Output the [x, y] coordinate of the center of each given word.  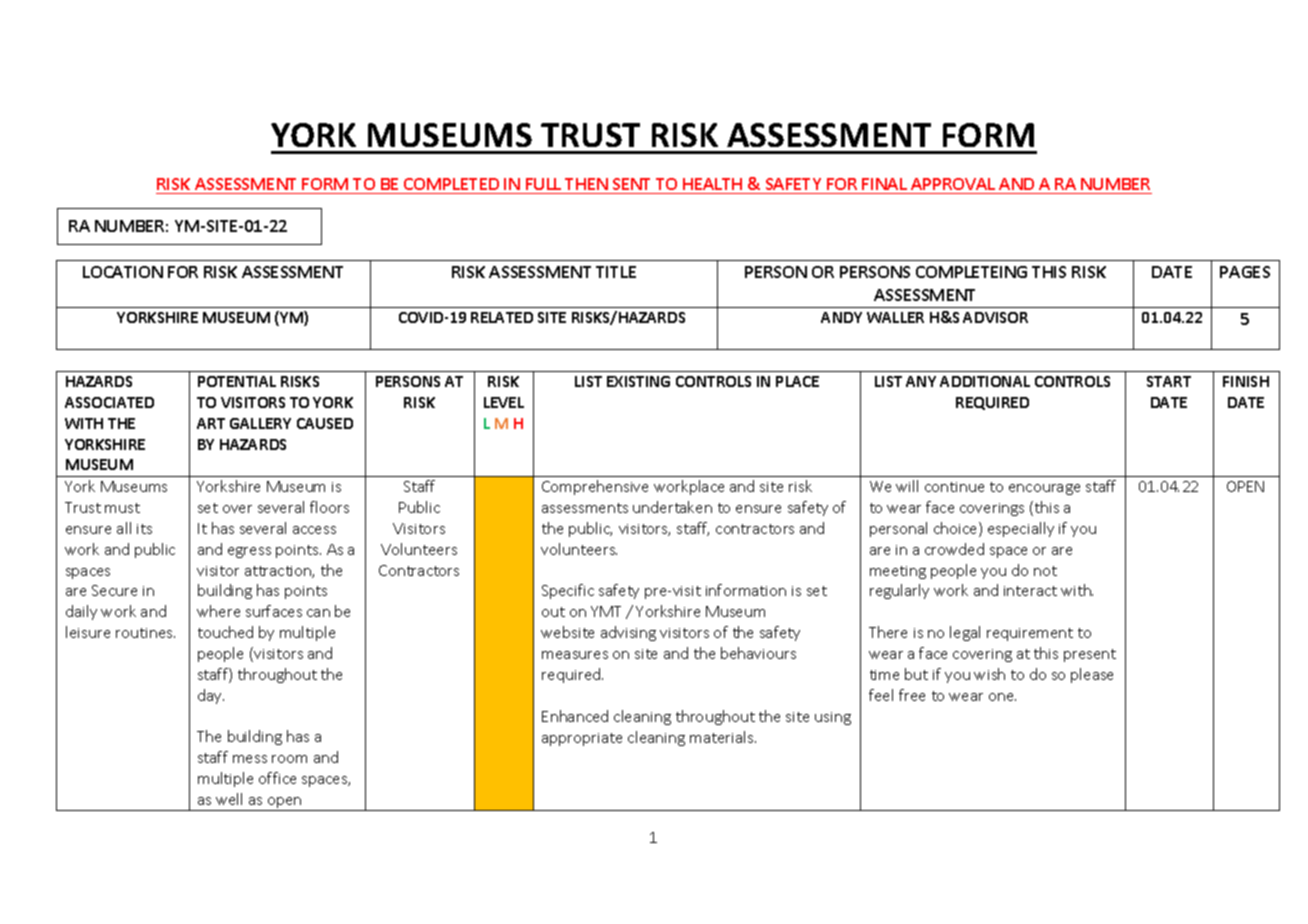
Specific [568, 591]
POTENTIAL [237, 381]
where [218, 611]
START [1169, 381]
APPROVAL [953, 186]
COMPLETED [452, 186]
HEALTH [712, 184]
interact [1030, 591]
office [277, 778]
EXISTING [638, 381]
